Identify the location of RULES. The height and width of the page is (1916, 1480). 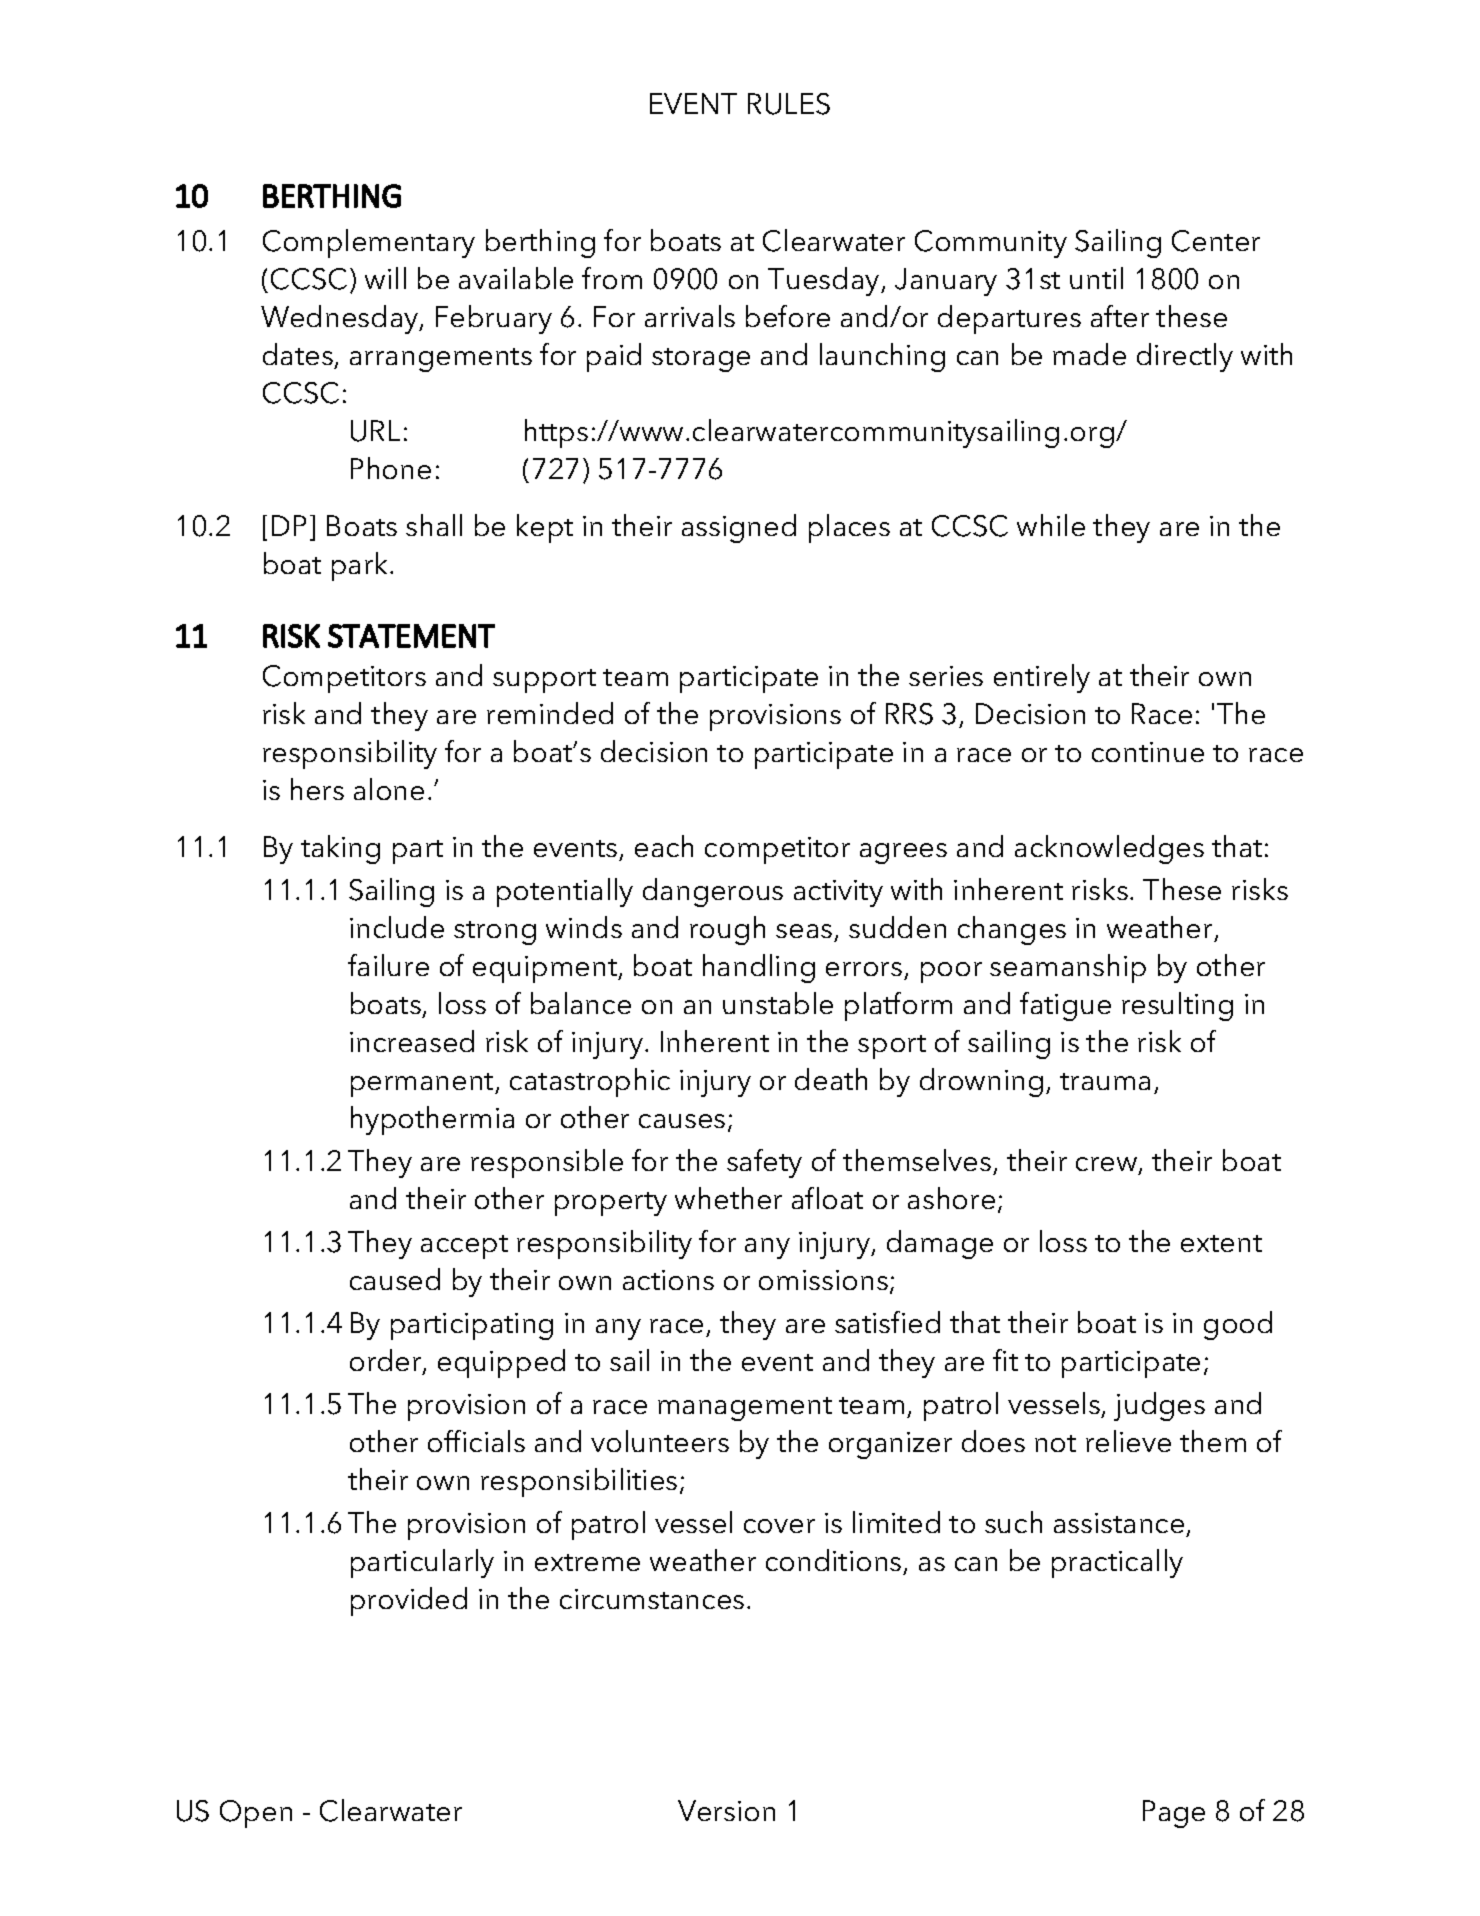
(789, 104).
